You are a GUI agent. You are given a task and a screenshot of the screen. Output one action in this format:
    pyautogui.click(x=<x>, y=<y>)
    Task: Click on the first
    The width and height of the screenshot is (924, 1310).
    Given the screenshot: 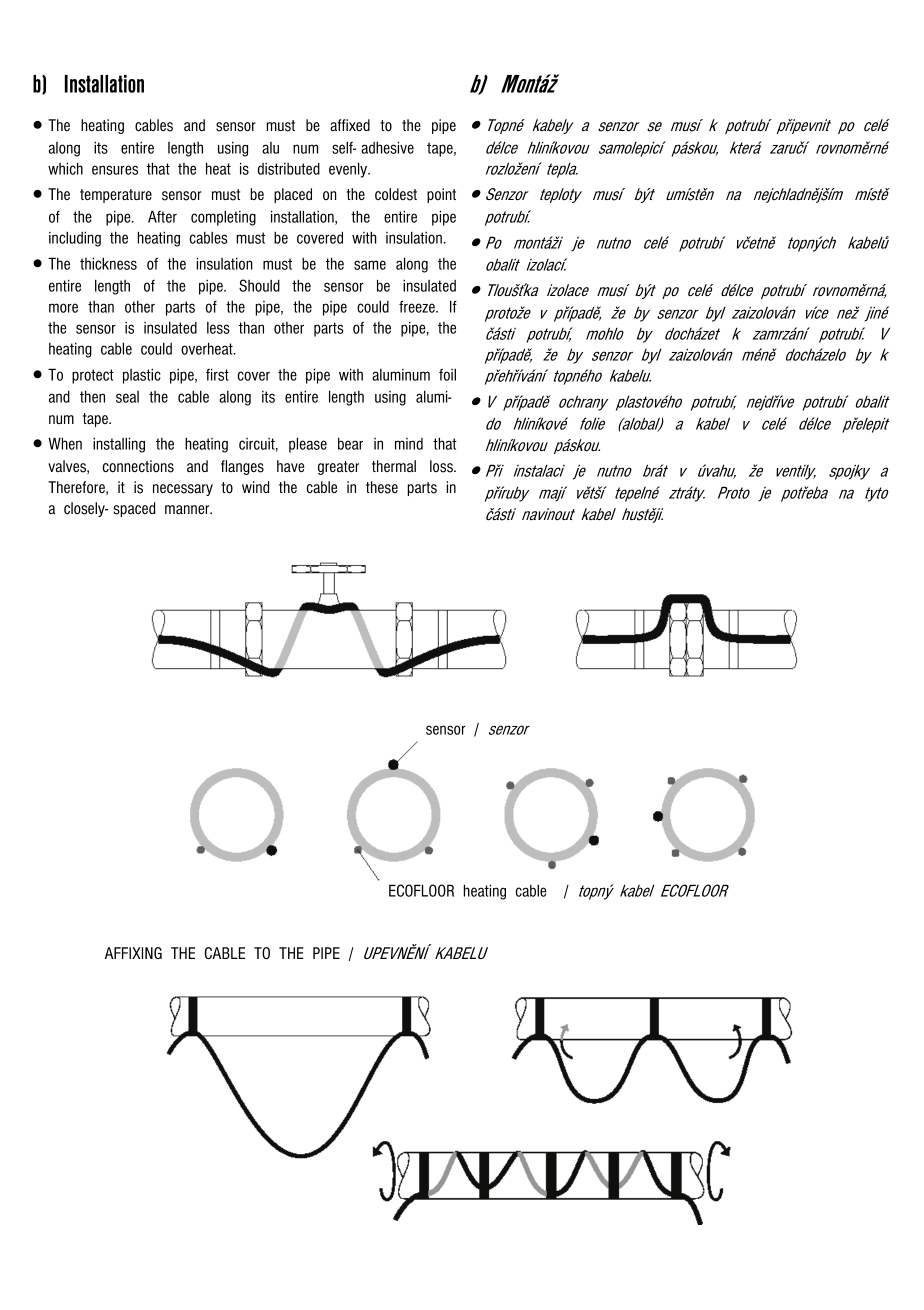 What is the action you would take?
    pyautogui.click(x=217, y=374)
